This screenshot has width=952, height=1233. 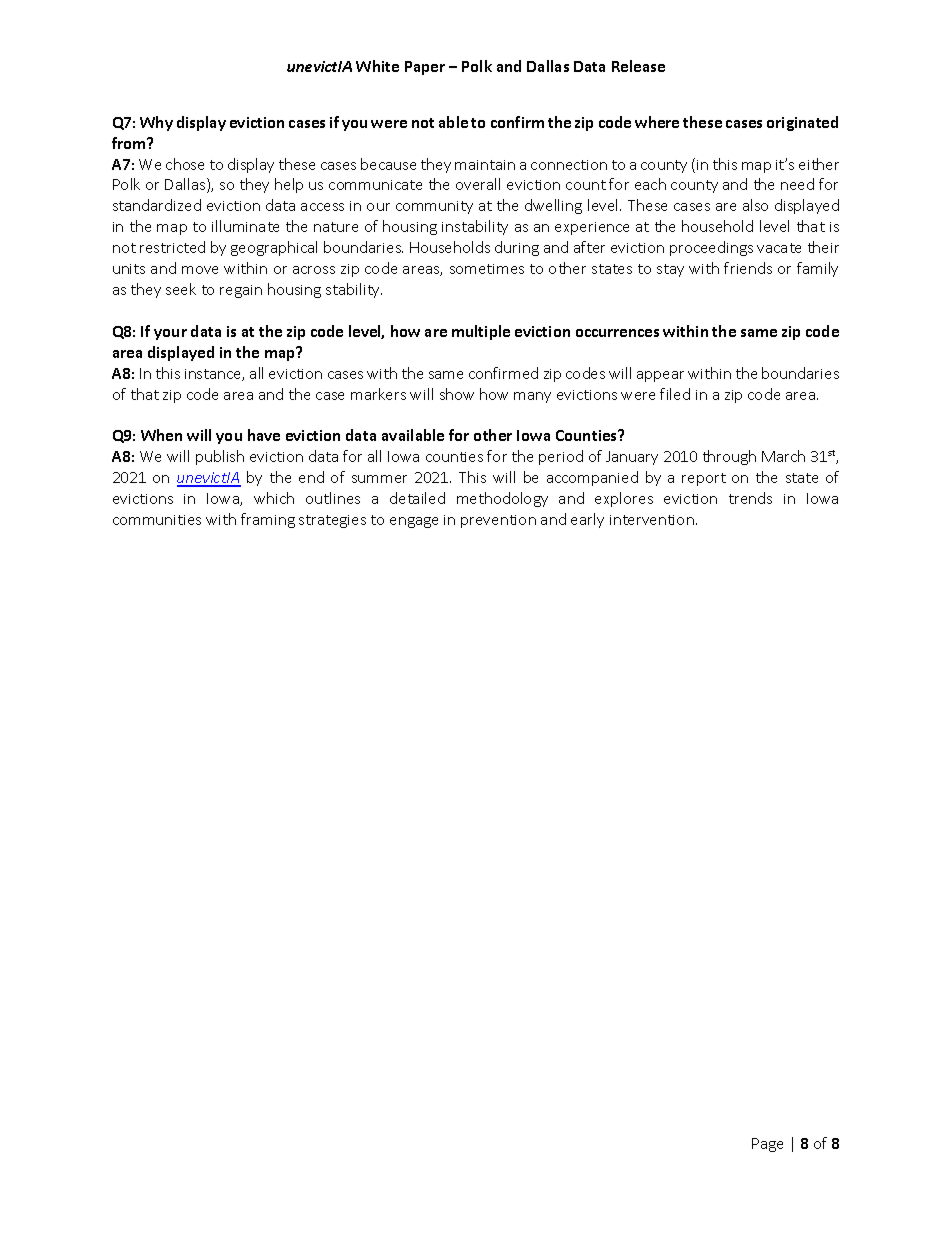 I want to click on your, so click(x=170, y=334).
